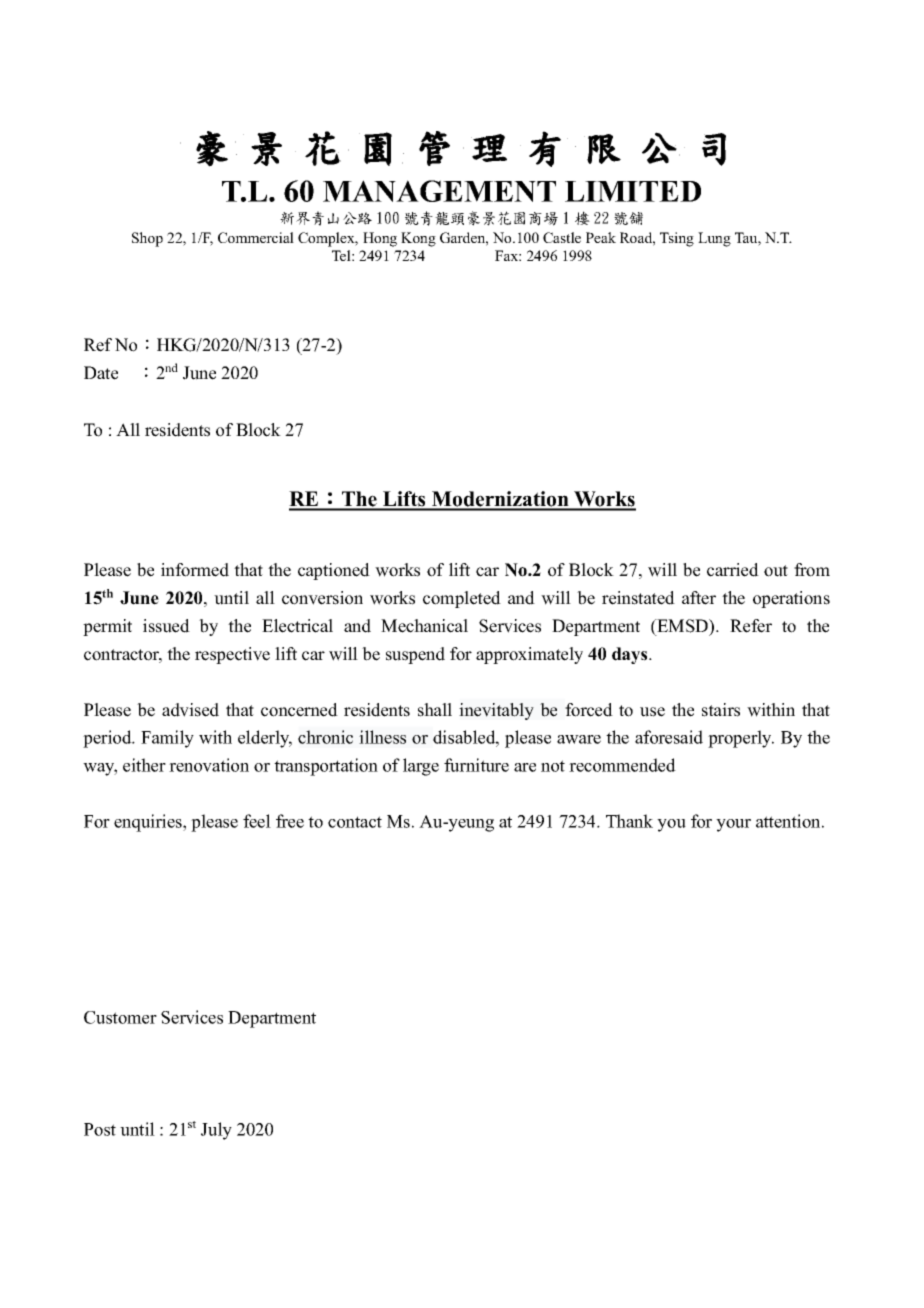  What do you see at coordinates (733, 570) in the document?
I see `carried` at bounding box center [733, 570].
